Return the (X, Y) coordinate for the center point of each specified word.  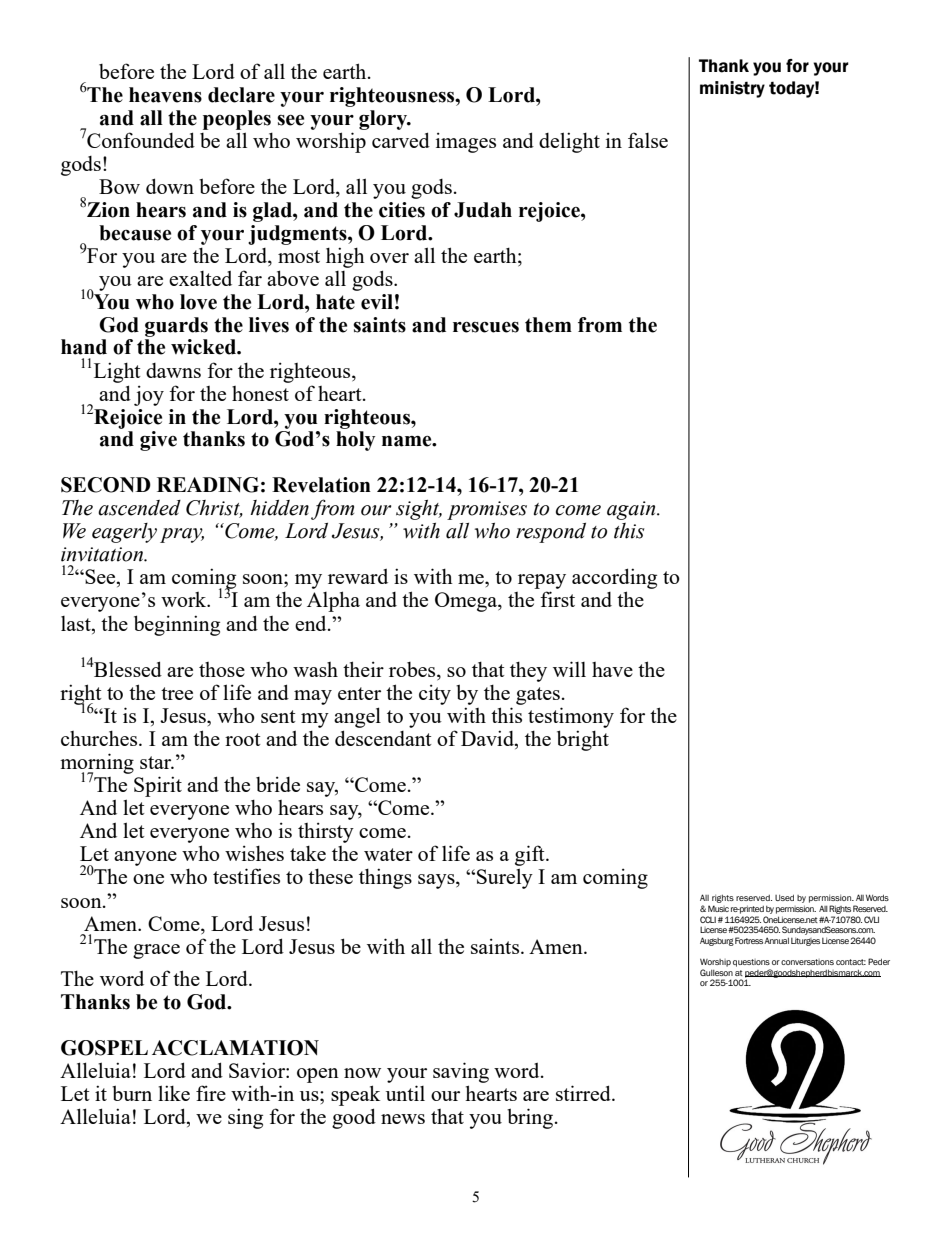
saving (461, 1072)
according (614, 580)
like (174, 1093)
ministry (732, 89)
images (466, 142)
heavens (165, 95)
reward (358, 576)
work (185, 599)
